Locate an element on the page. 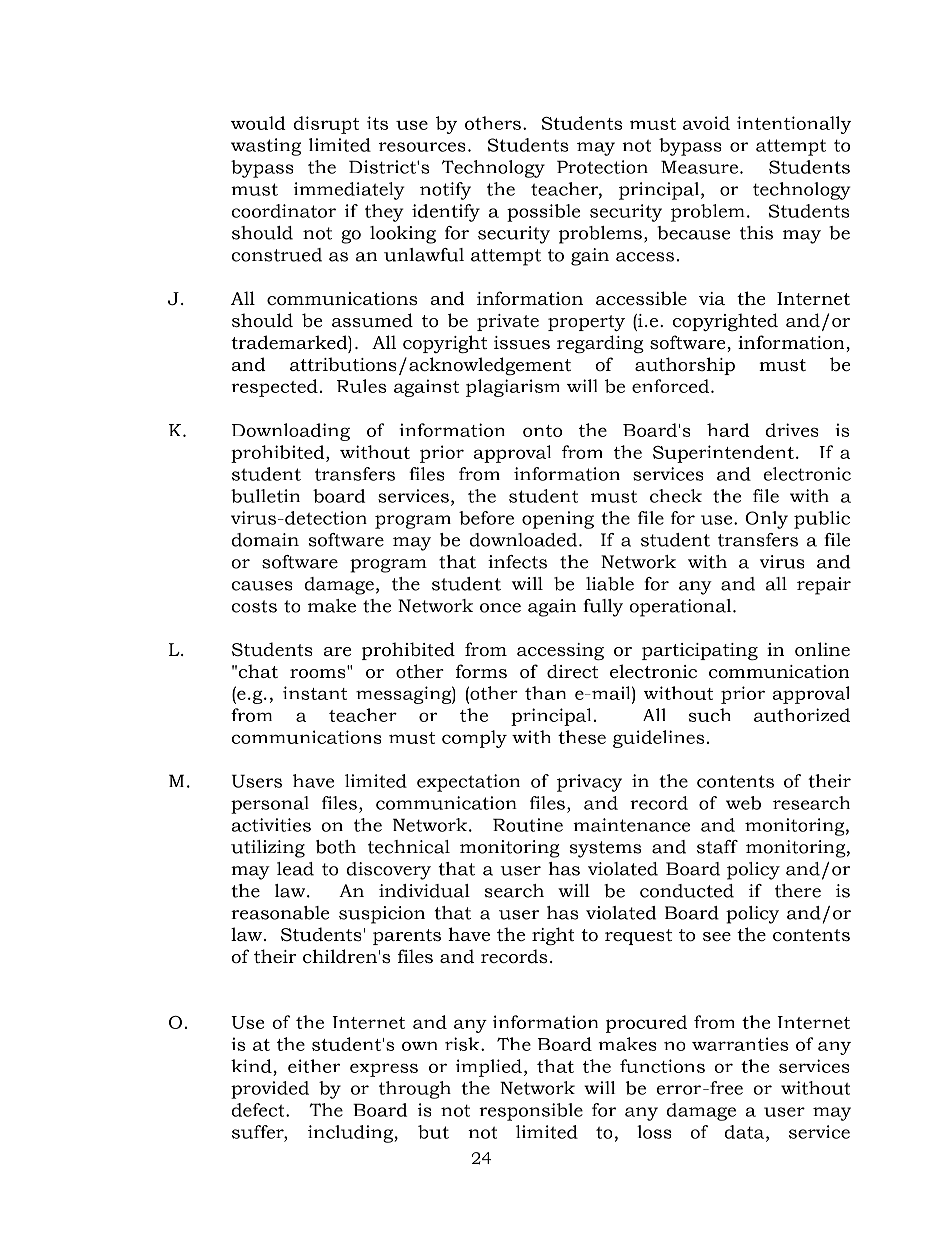  intentionally is located at coordinates (794, 125).
